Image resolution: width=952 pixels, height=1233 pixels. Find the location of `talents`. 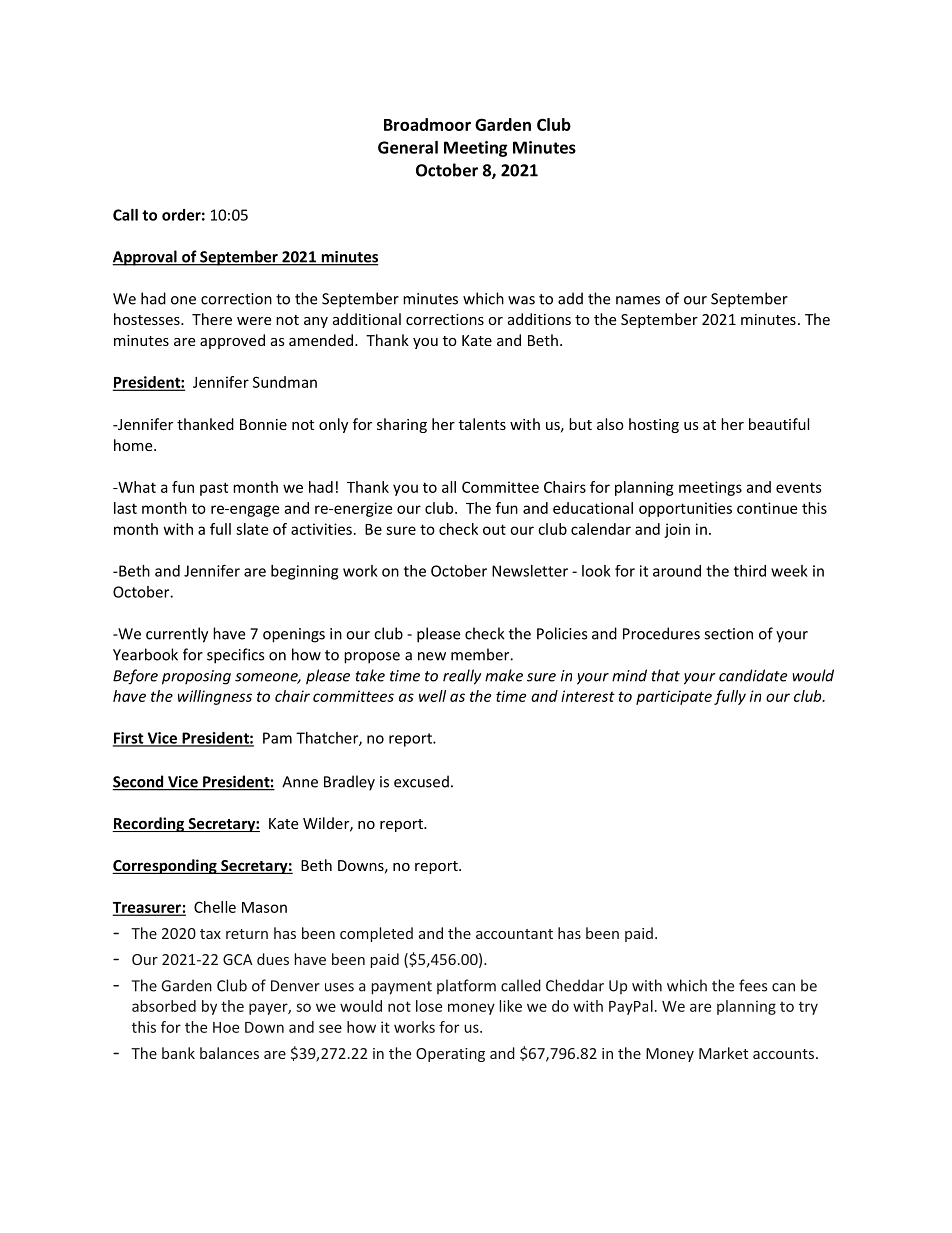

talents is located at coordinates (482, 424).
